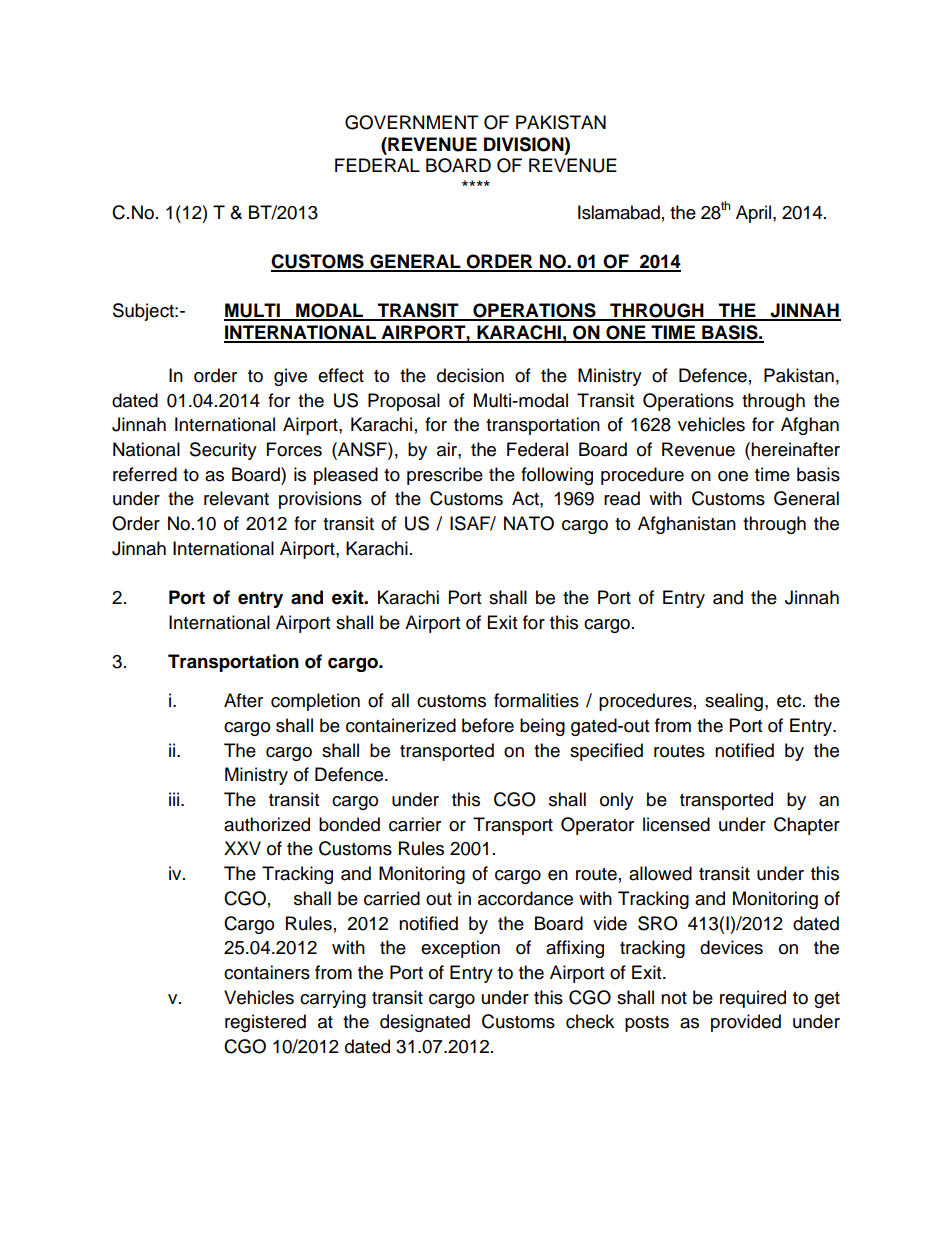 Image resolution: width=952 pixels, height=1233 pixels. Describe the element at coordinates (445, 476) in the image. I see `prescribe` at that location.
